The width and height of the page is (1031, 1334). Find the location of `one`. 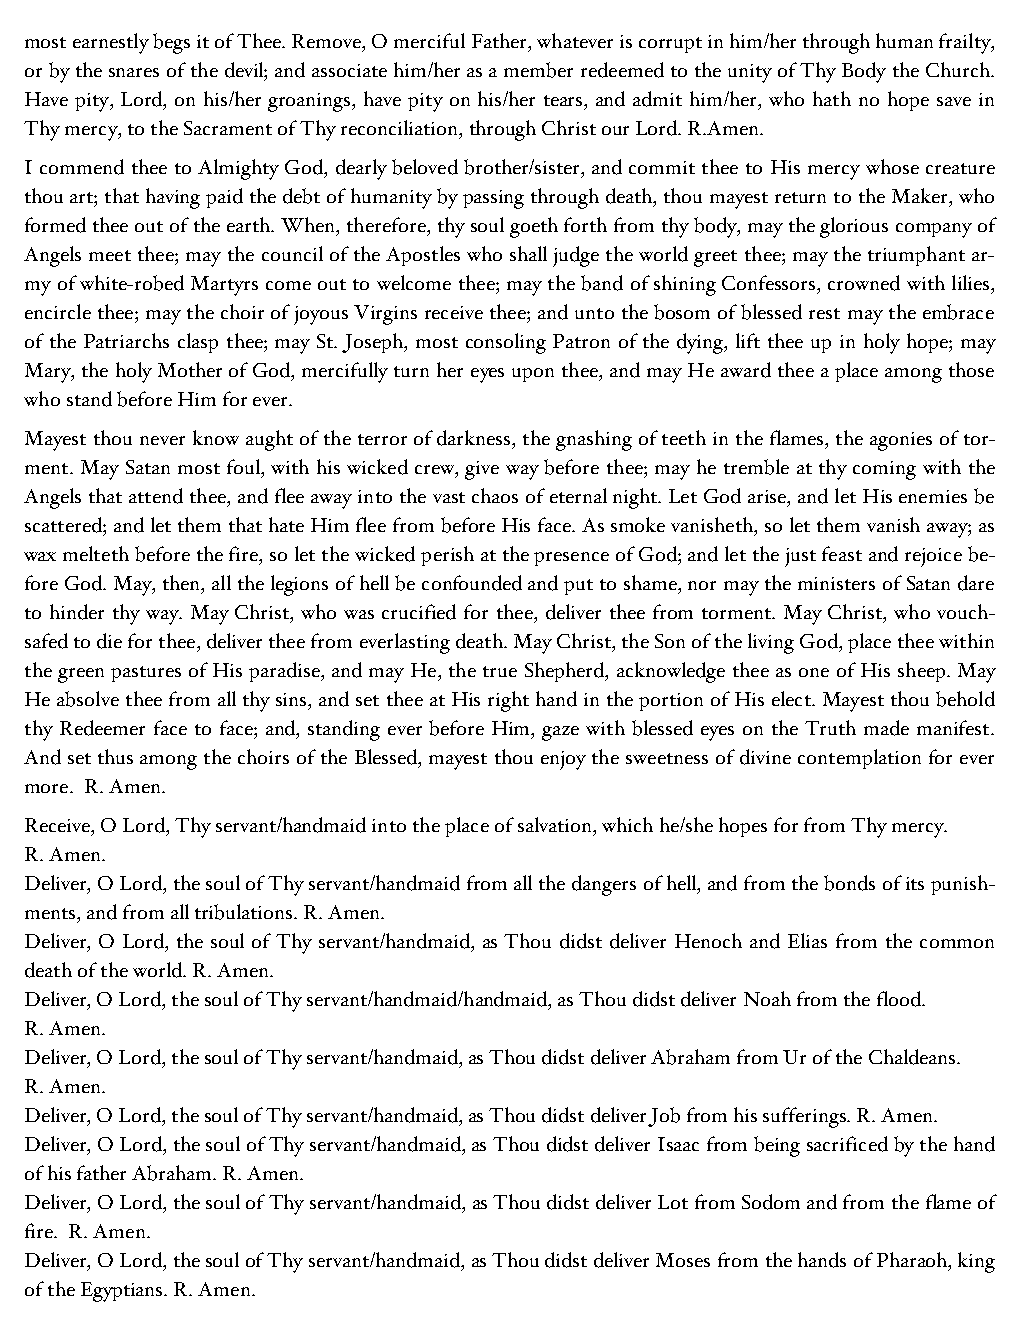

one is located at coordinates (814, 672).
